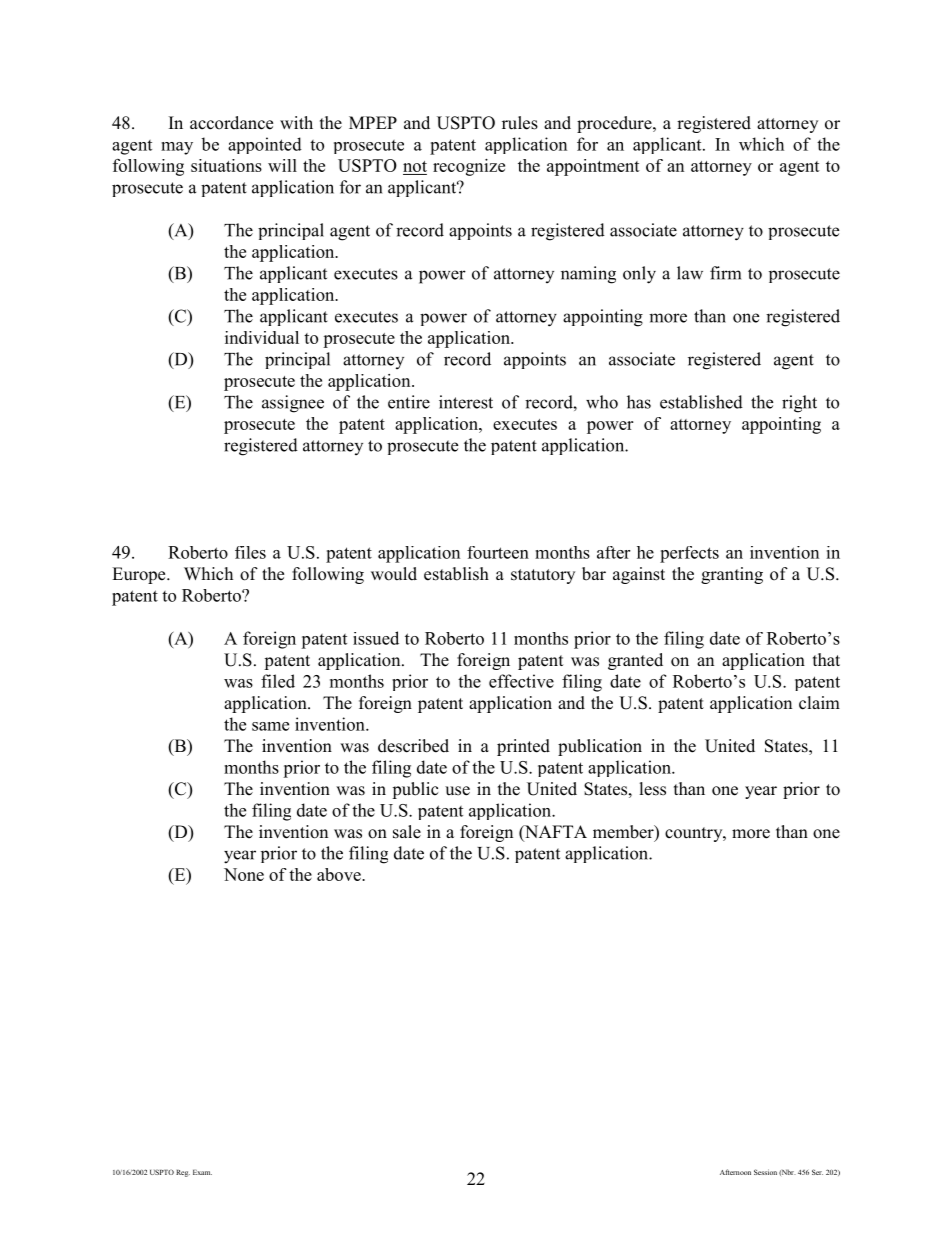  I want to click on recognize, so click(469, 167).
